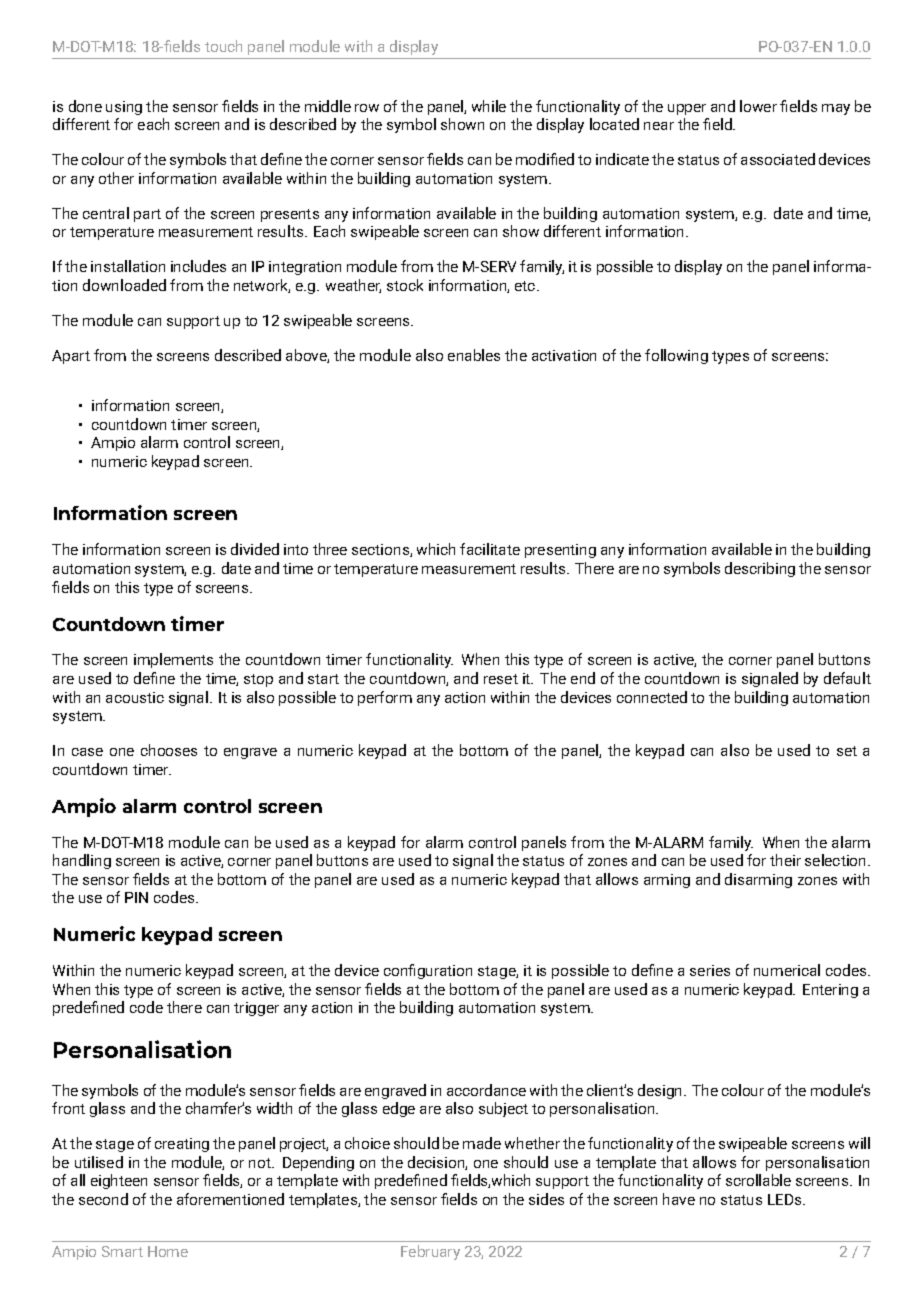 This screenshot has height=1308, width=924. What do you see at coordinates (760, 569) in the screenshot?
I see `describing` at bounding box center [760, 569].
